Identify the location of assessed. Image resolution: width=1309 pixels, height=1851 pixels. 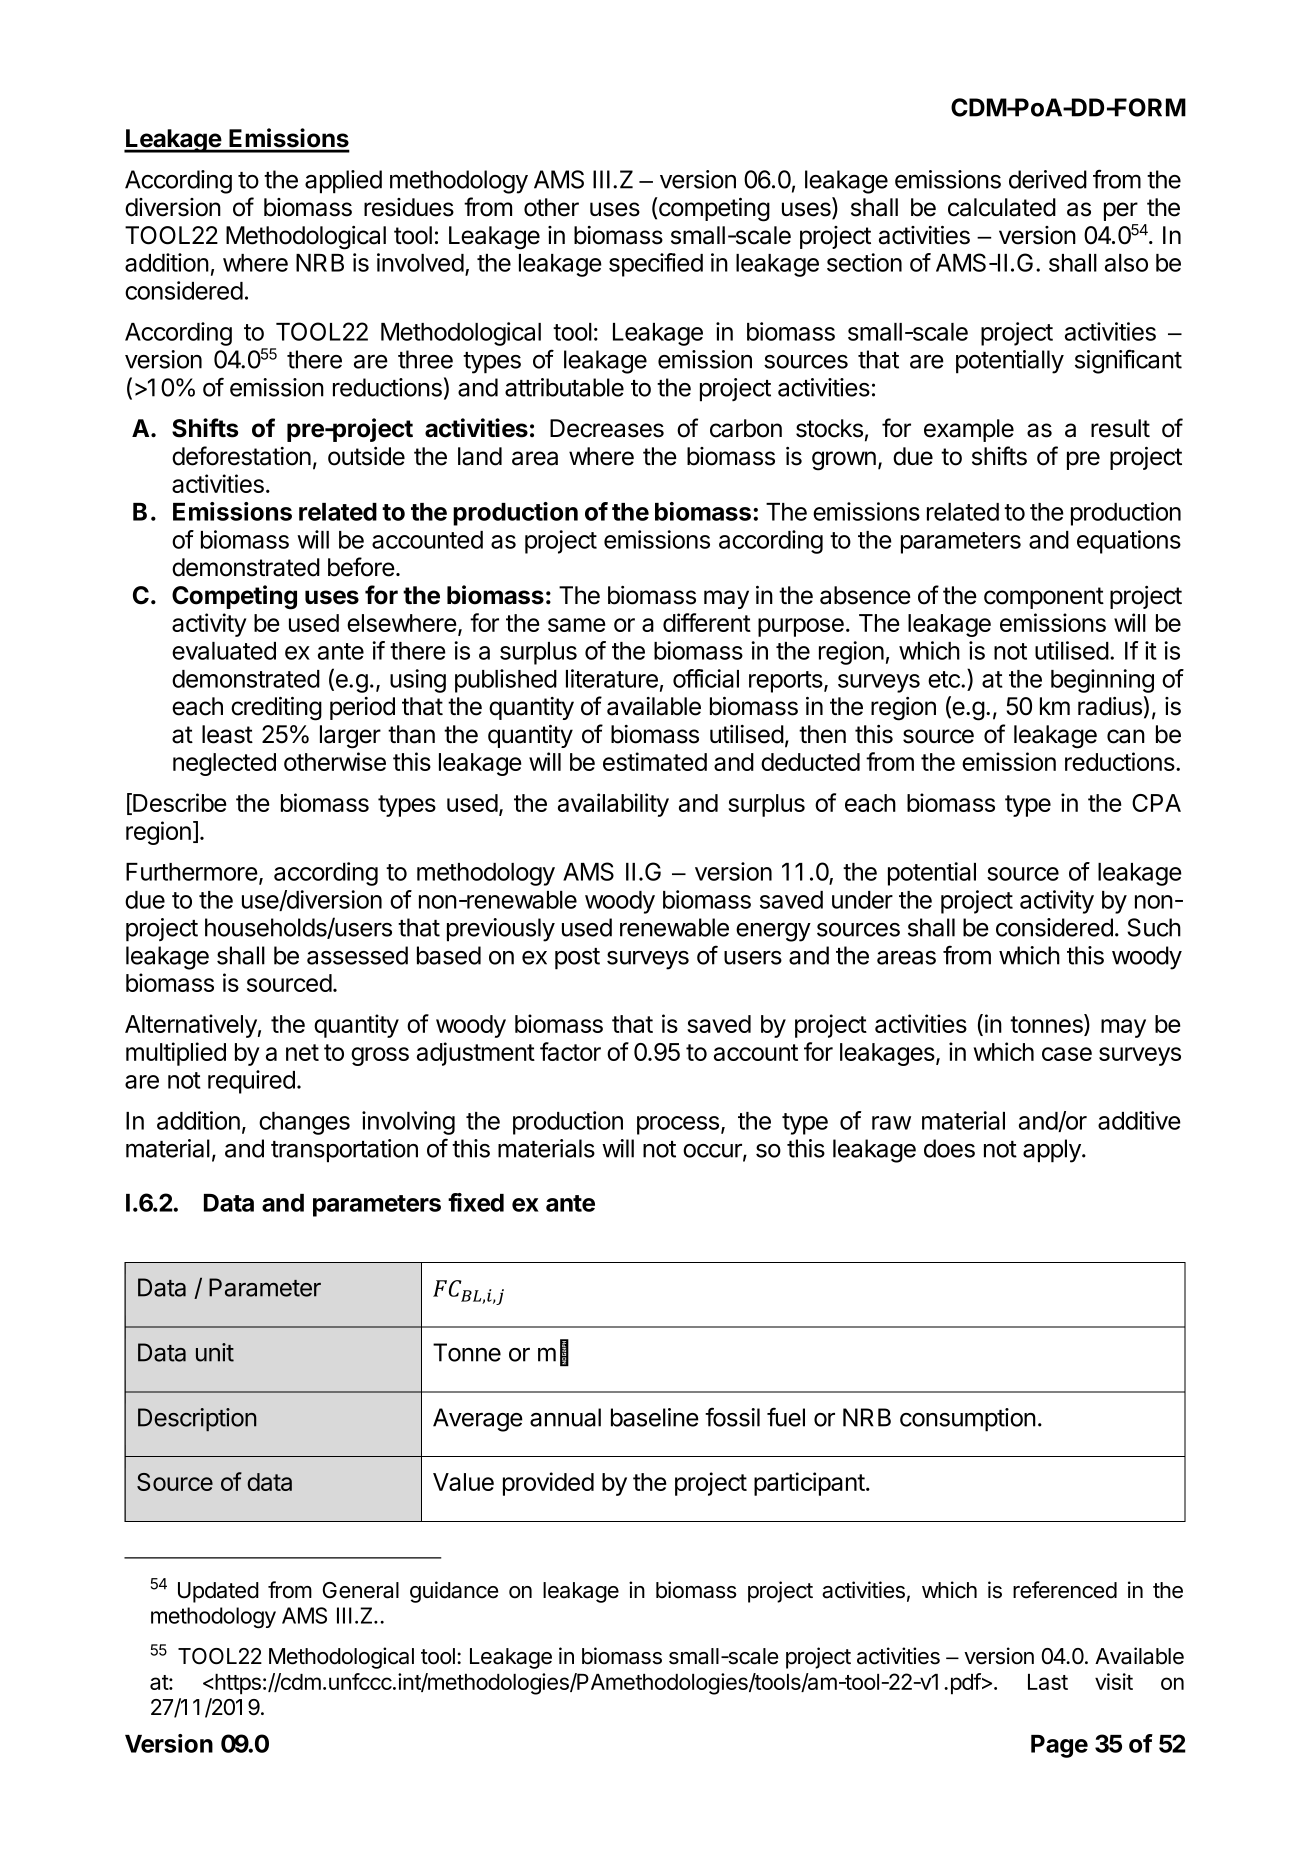
(357, 955).
